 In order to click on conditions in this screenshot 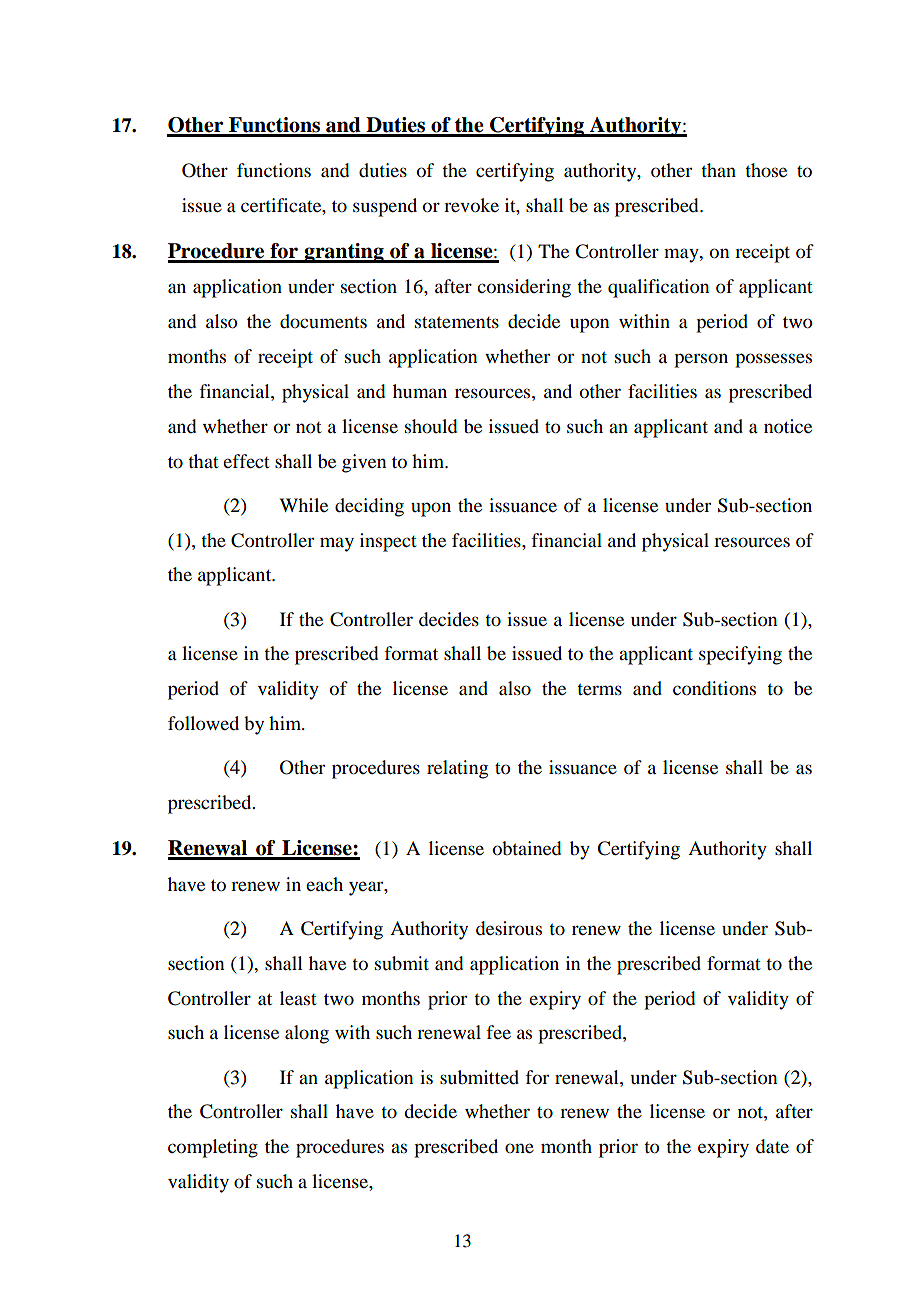, I will do `click(714, 688)`.
